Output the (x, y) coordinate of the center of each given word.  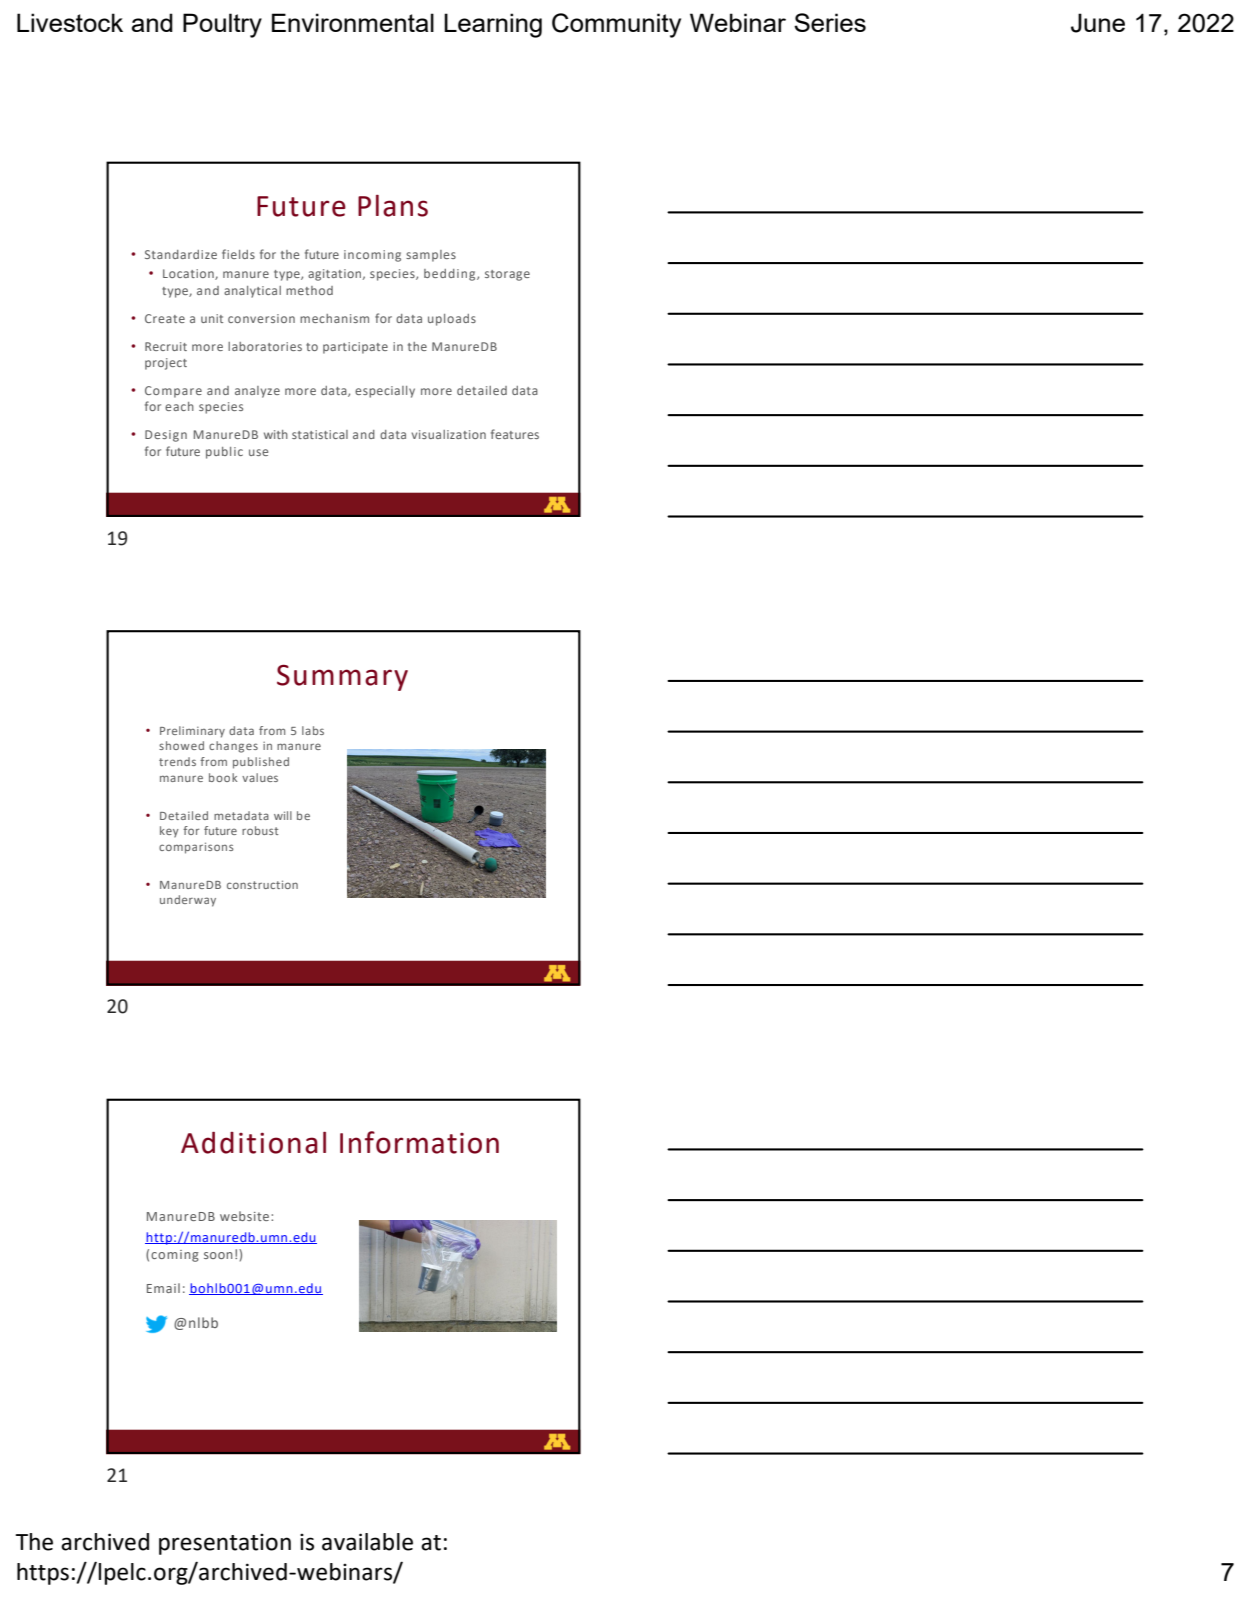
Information (419, 1142)
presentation (225, 1544)
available (367, 1542)
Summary (342, 677)
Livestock (70, 22)
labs (313, 730)
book (223, 777)
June (1098, 23)
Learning (493, 25)
